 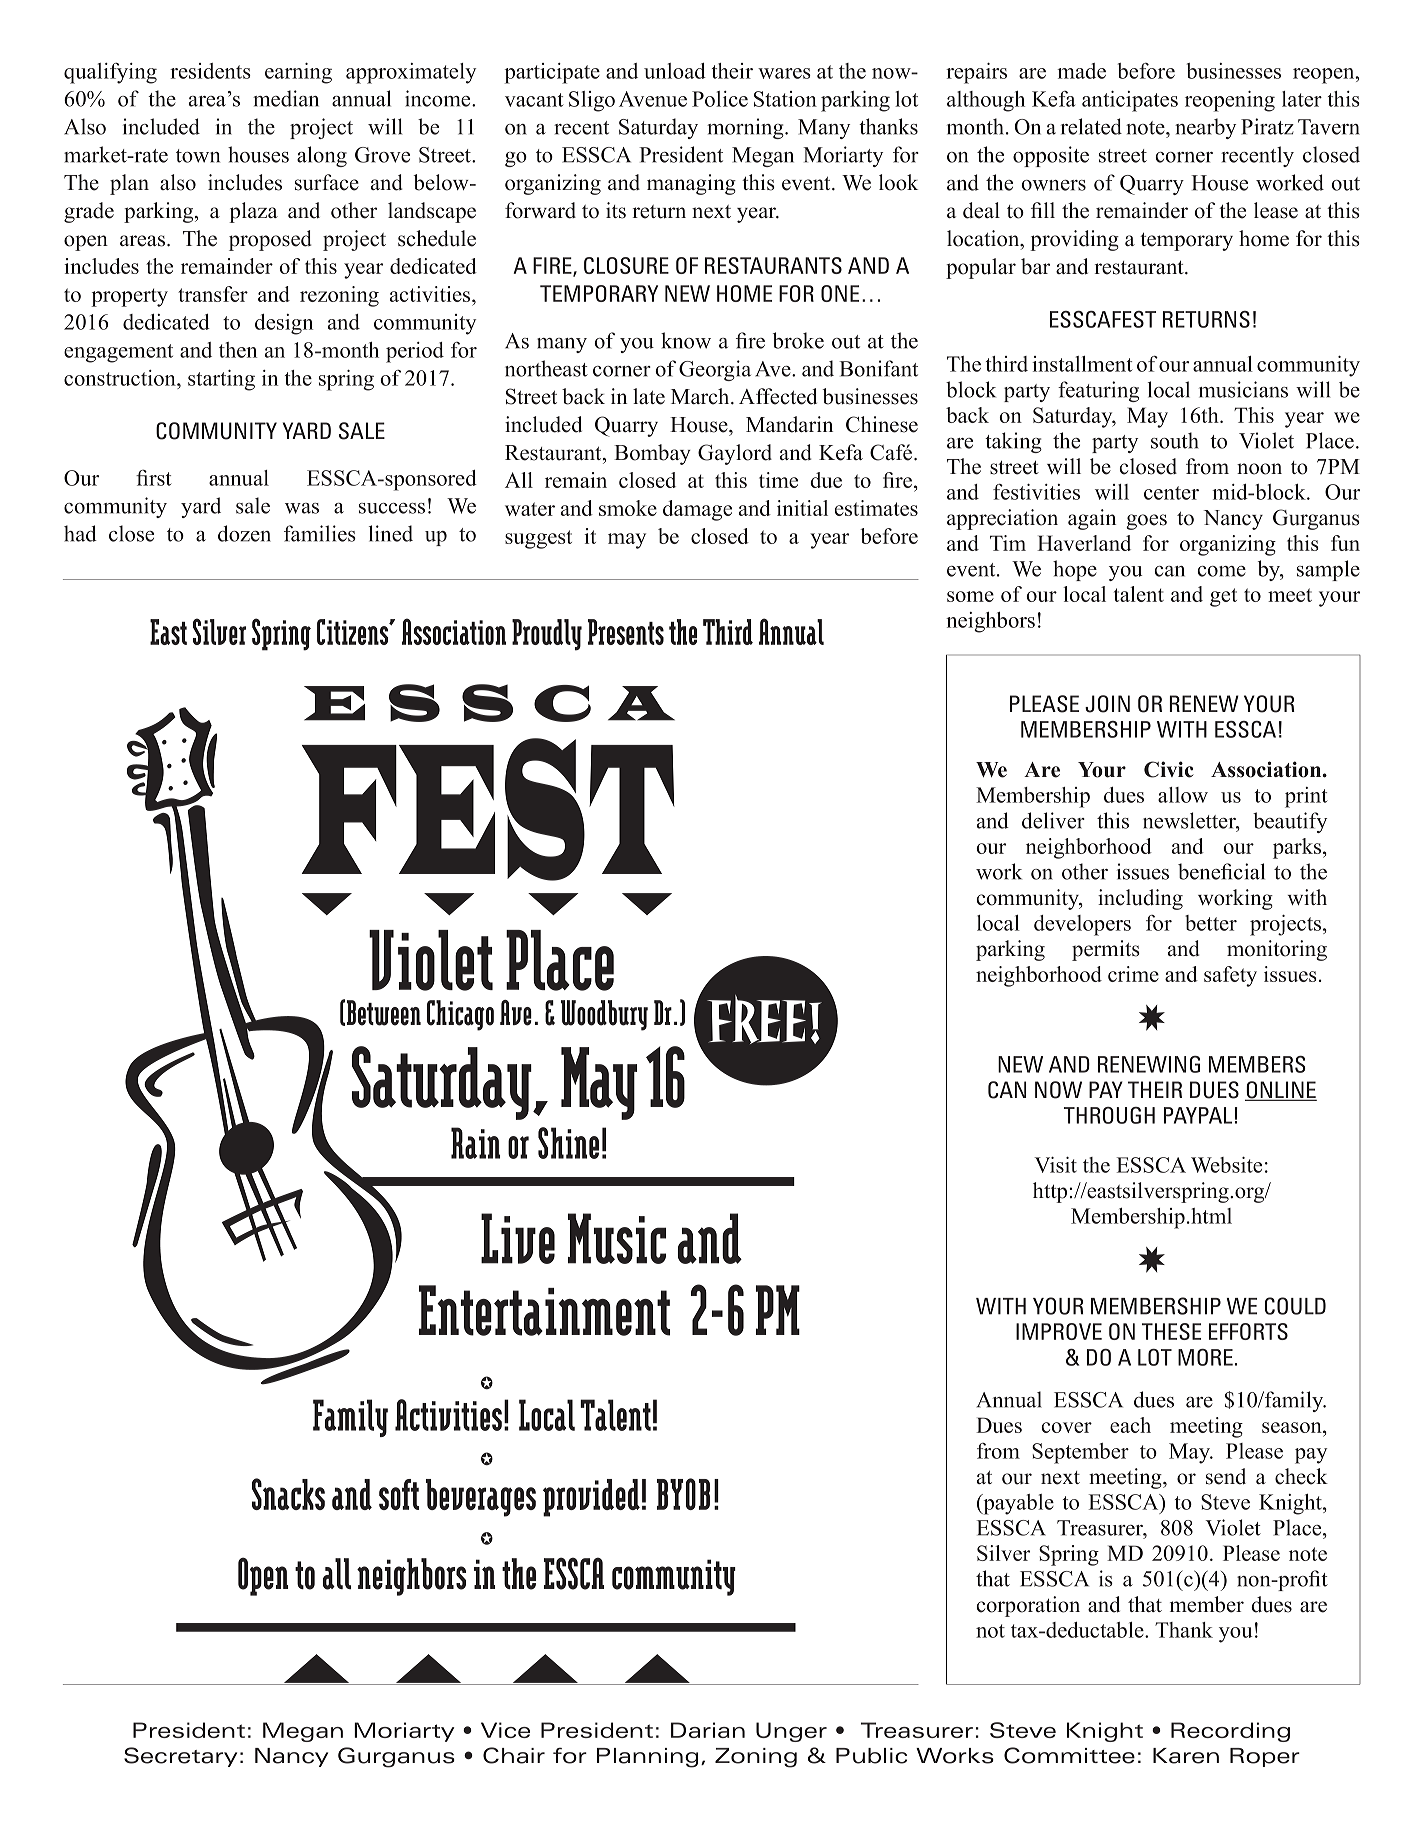 I want to click on FREE, so click(x=756, y=1019).
